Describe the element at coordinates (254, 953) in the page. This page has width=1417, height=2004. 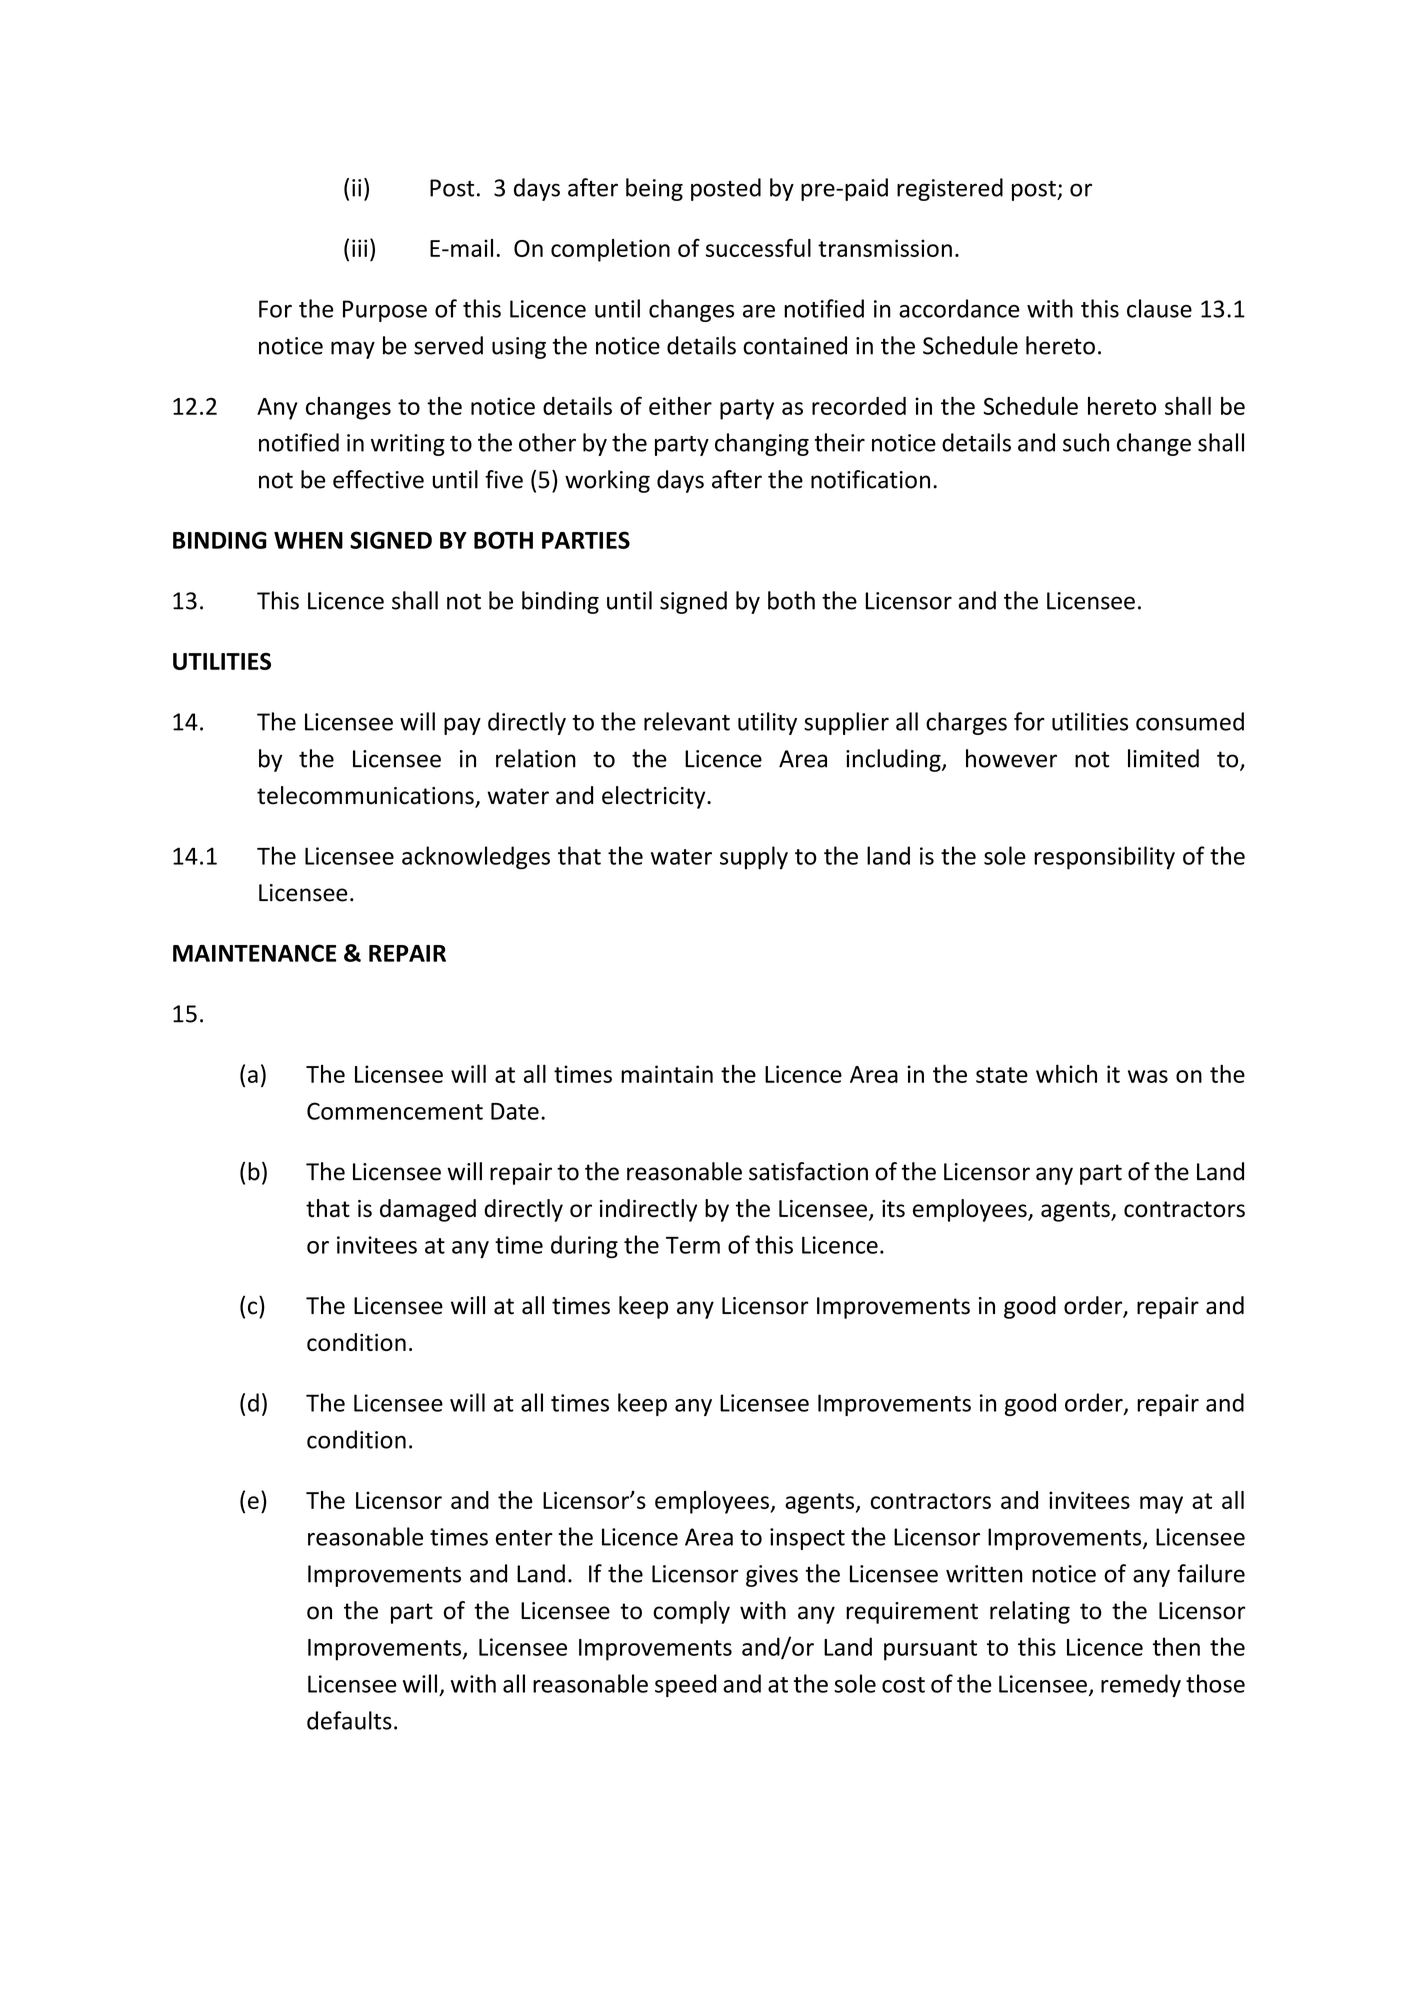
I see `MAINTENANCE` at that location.
